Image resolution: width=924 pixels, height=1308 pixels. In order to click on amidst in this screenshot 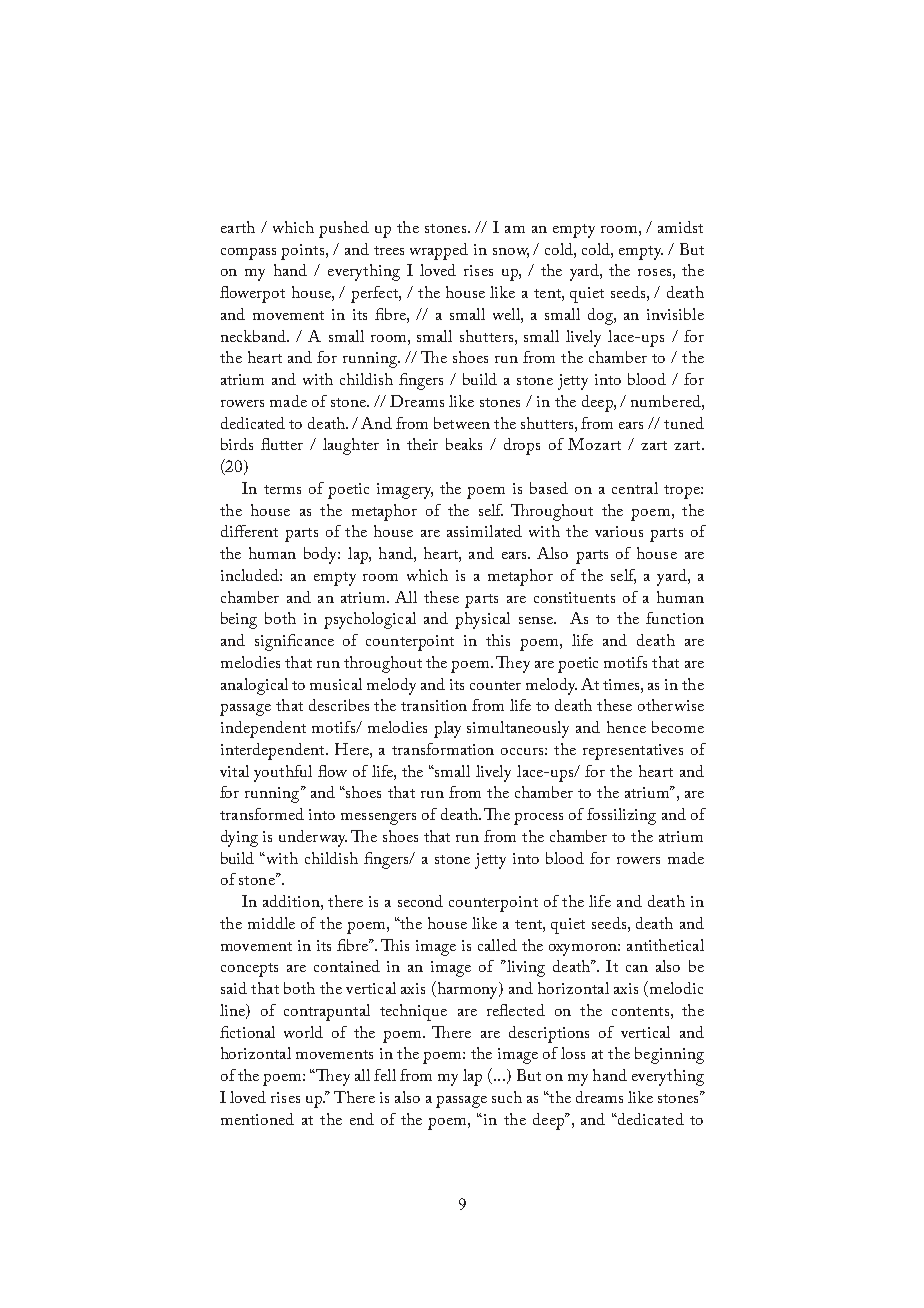, I will do `click(680, 227)`.
